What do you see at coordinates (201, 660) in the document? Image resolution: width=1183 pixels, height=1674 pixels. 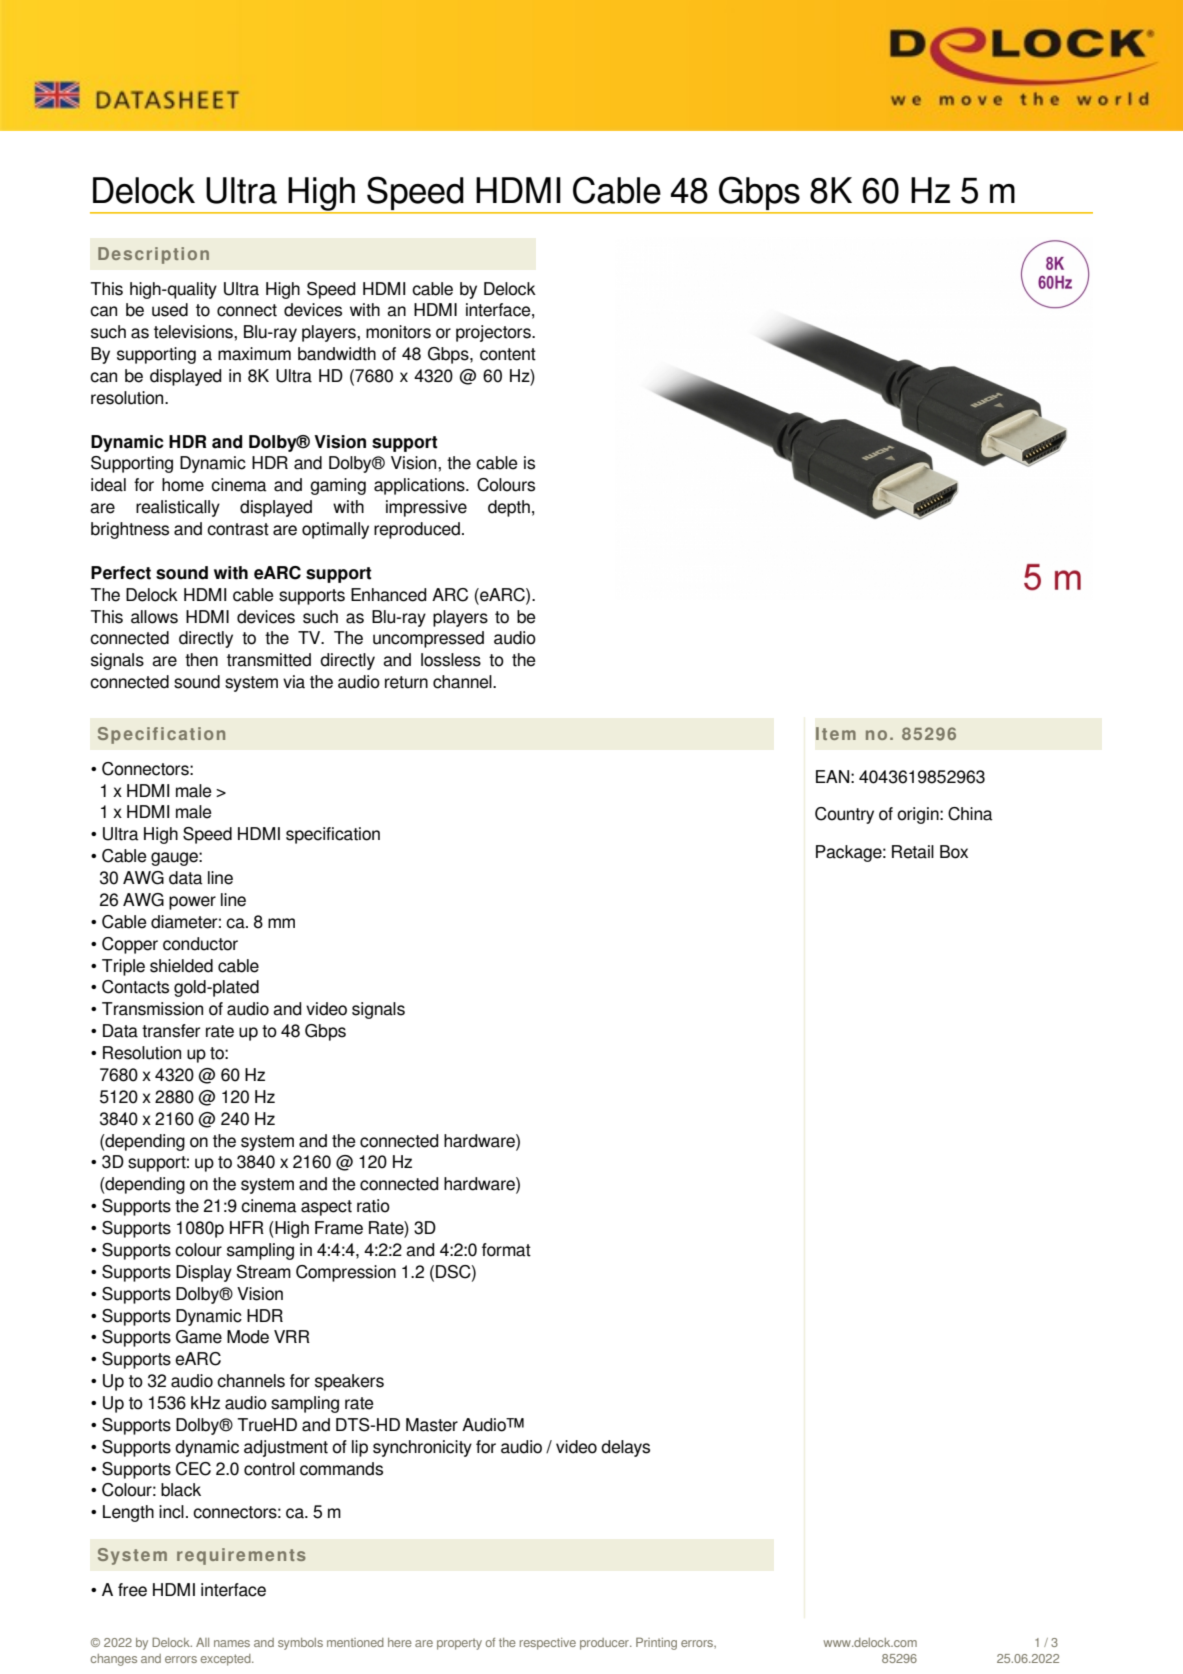 I see `then` at bounding box center [201, 660].
